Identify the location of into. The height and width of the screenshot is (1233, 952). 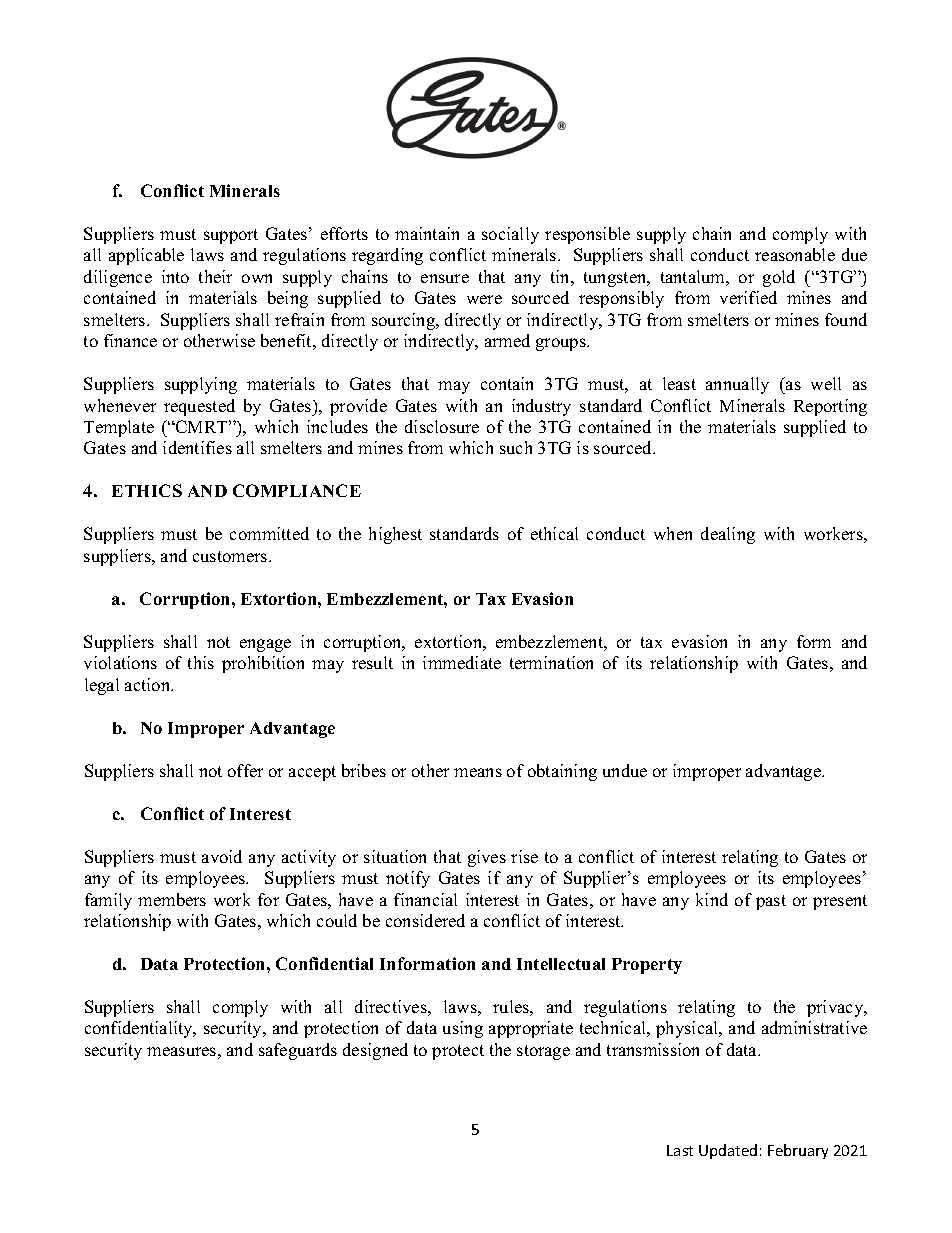
(175, 276).
